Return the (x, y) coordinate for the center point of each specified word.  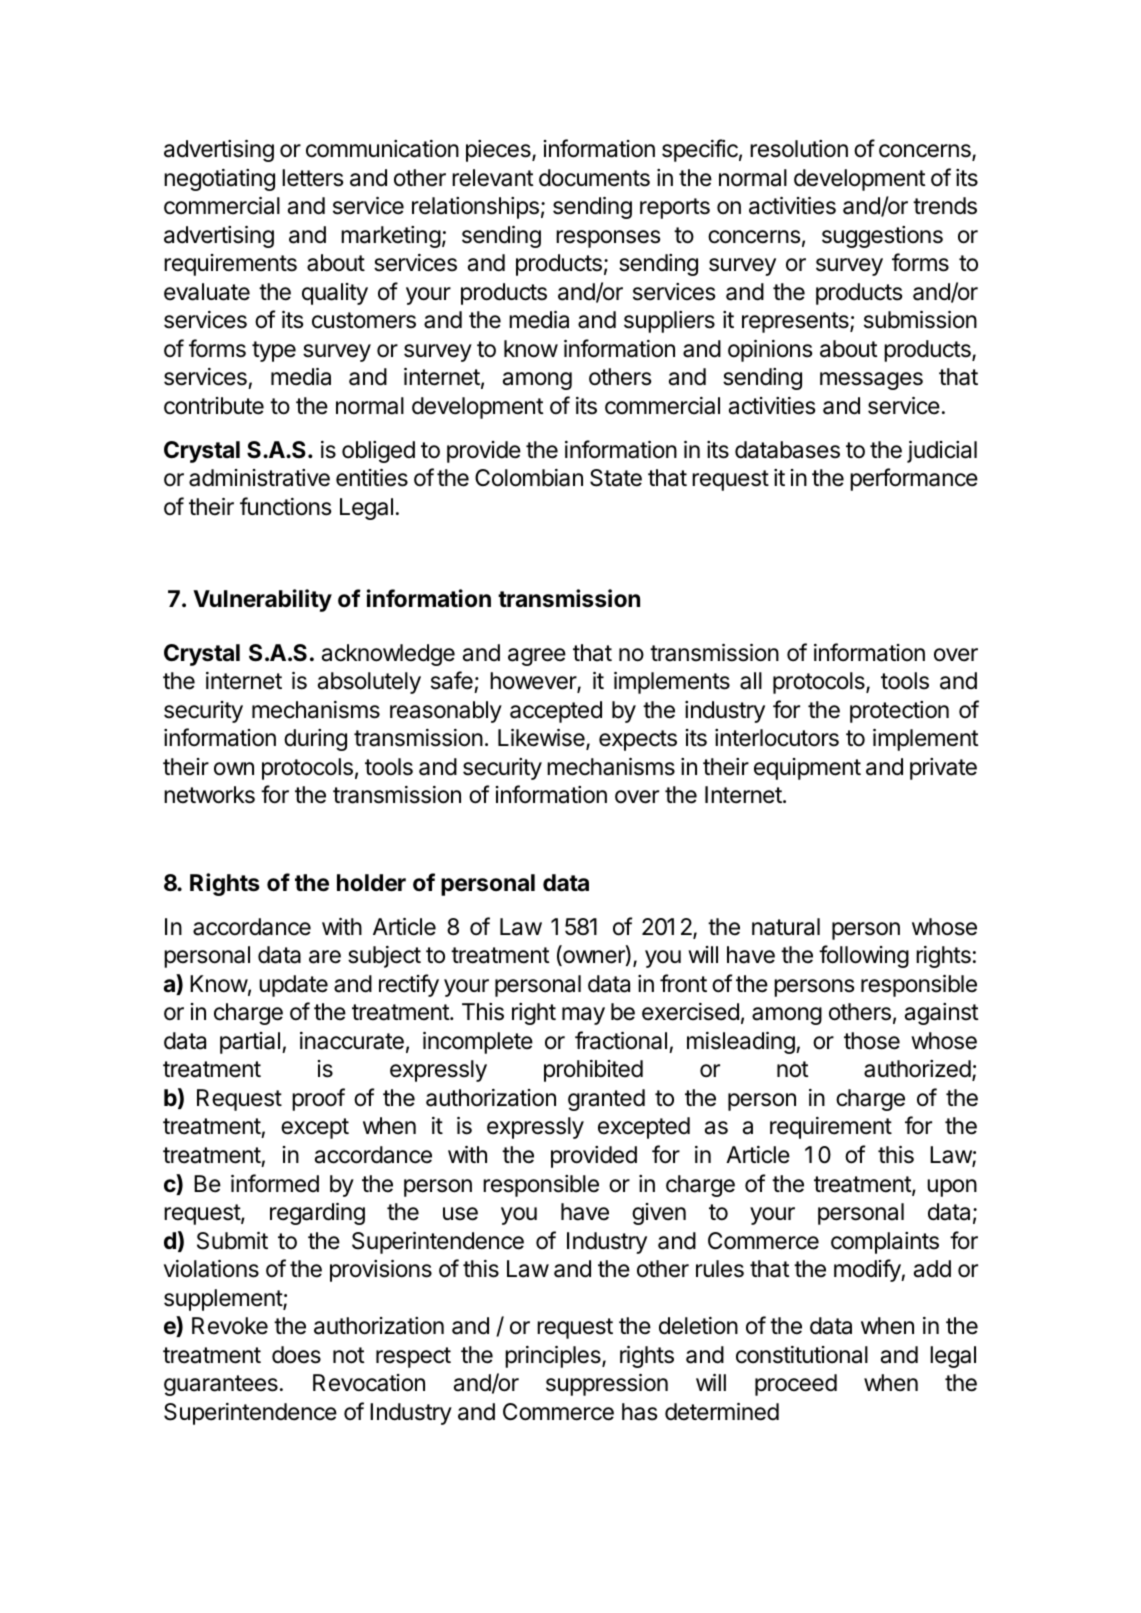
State (616, 478)
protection (899, 712)
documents (594, 178)
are (325, 957)
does (296, 1355)
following (864, 956)
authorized (917, 1069)
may (583, 1016)
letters (313, 178)
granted (606, 1100)
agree (537, 657)
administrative (259, 478)
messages (871, 381)
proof (318, 1099)
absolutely (369, 683)
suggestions (882, 237)
